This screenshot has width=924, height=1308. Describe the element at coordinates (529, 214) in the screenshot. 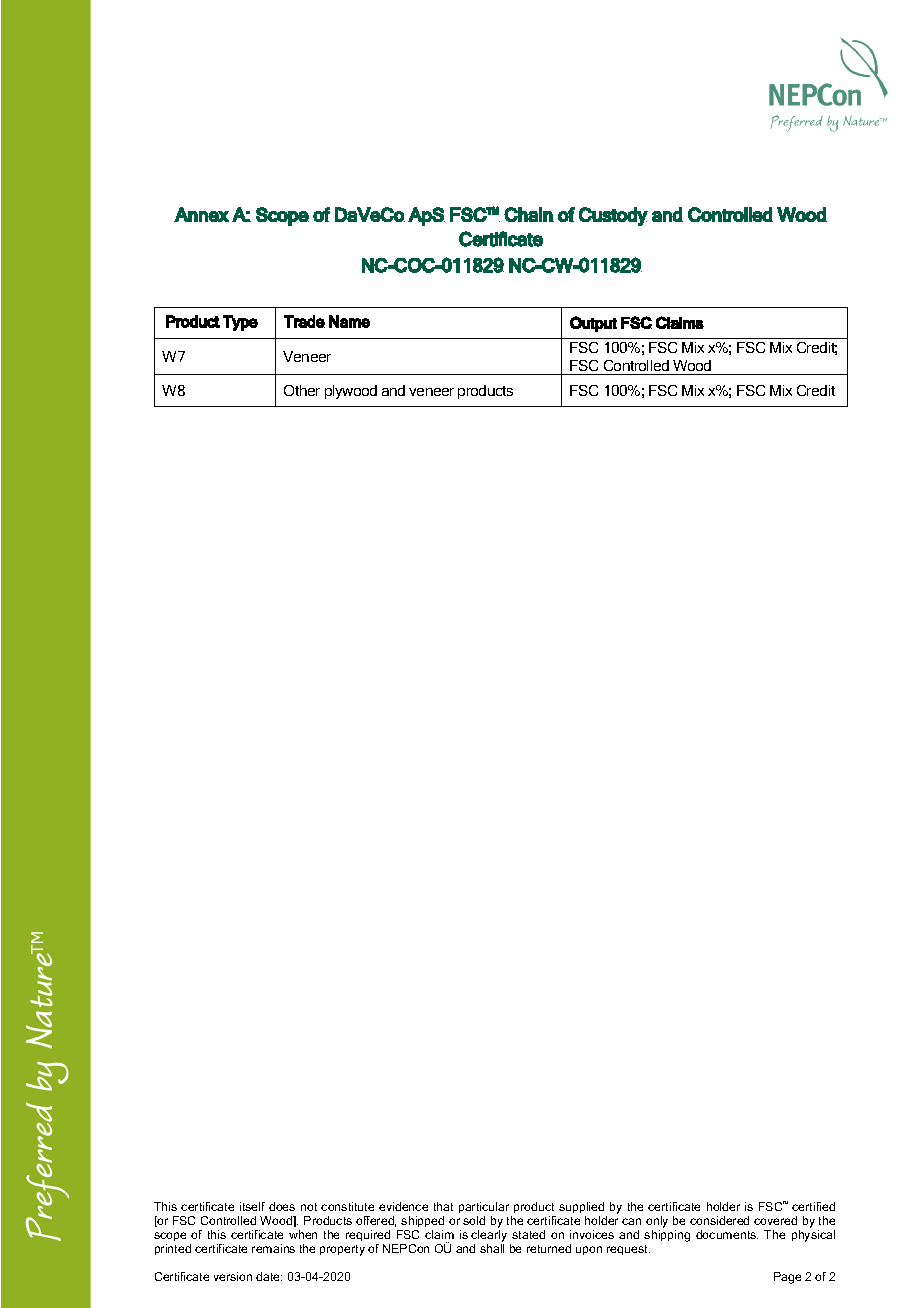

I see `Chain` at that location.
